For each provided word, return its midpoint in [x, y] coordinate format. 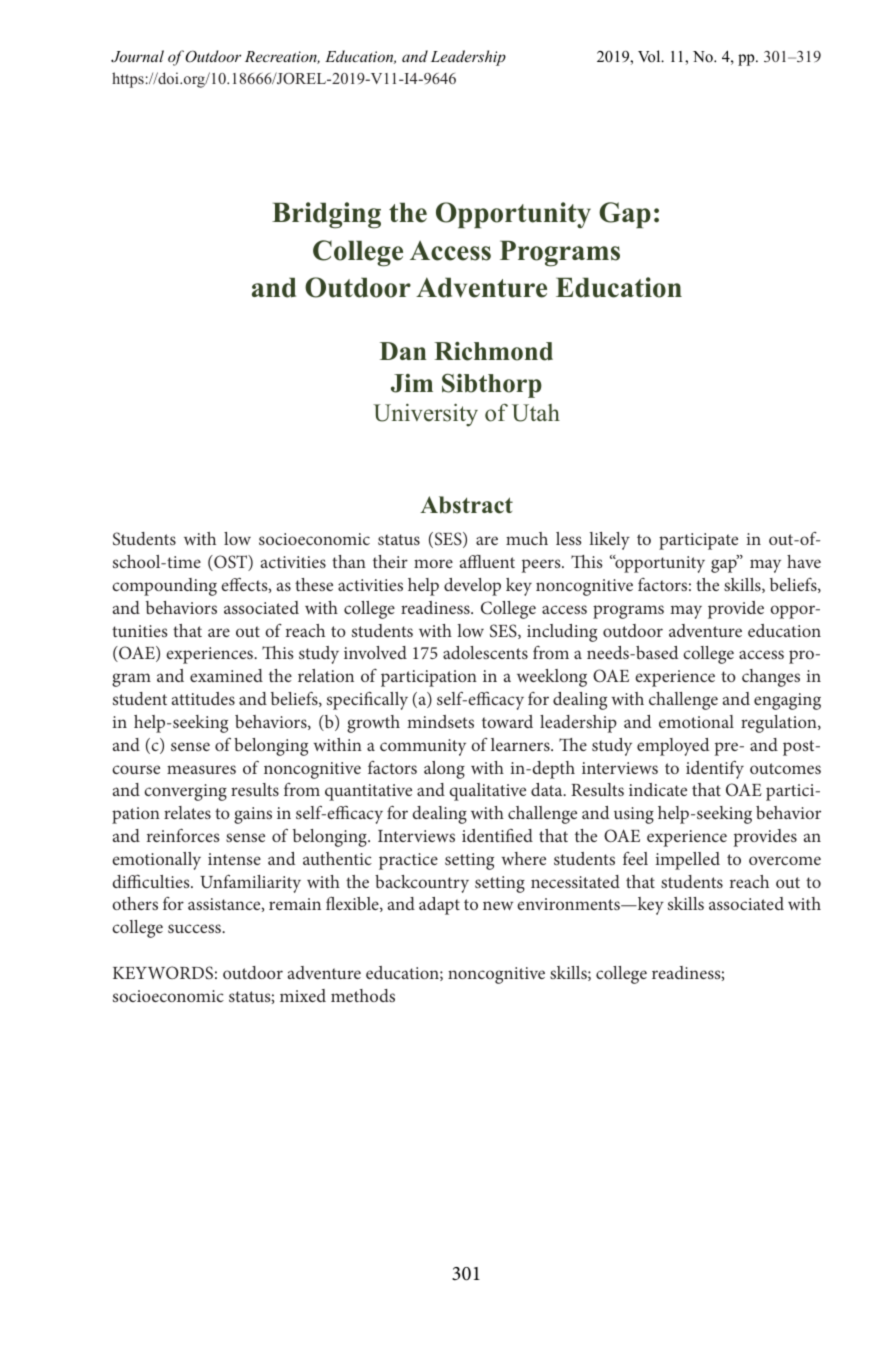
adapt [439, 906]
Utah [536, 413]
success [195, 928]
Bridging [326, 215]
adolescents [485, 652]
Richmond [493, 351]
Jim [412, 383]
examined [226, 675]
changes [771, 678]
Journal [137, 56]
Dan [403, 351]
